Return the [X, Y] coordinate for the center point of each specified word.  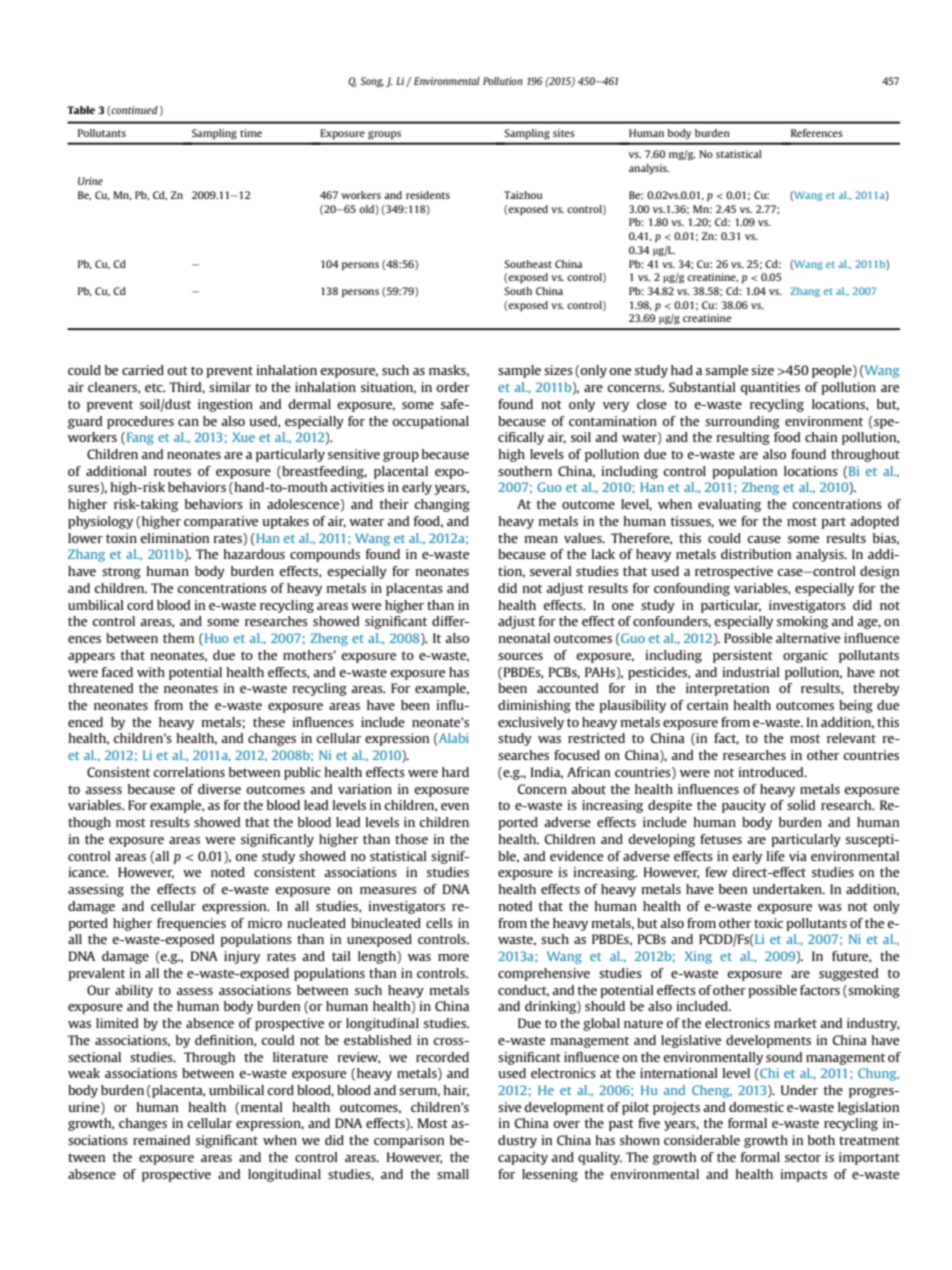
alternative [808, 638]
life [776, 856]
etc [155, 387]
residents [428, 195]
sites [564, 133]
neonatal [524, 638]
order [453, 387]
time [251, 133]
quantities [770, 388]
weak [84, 1073]
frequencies [191, 924]
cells [439, 923]
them [178, 638]
